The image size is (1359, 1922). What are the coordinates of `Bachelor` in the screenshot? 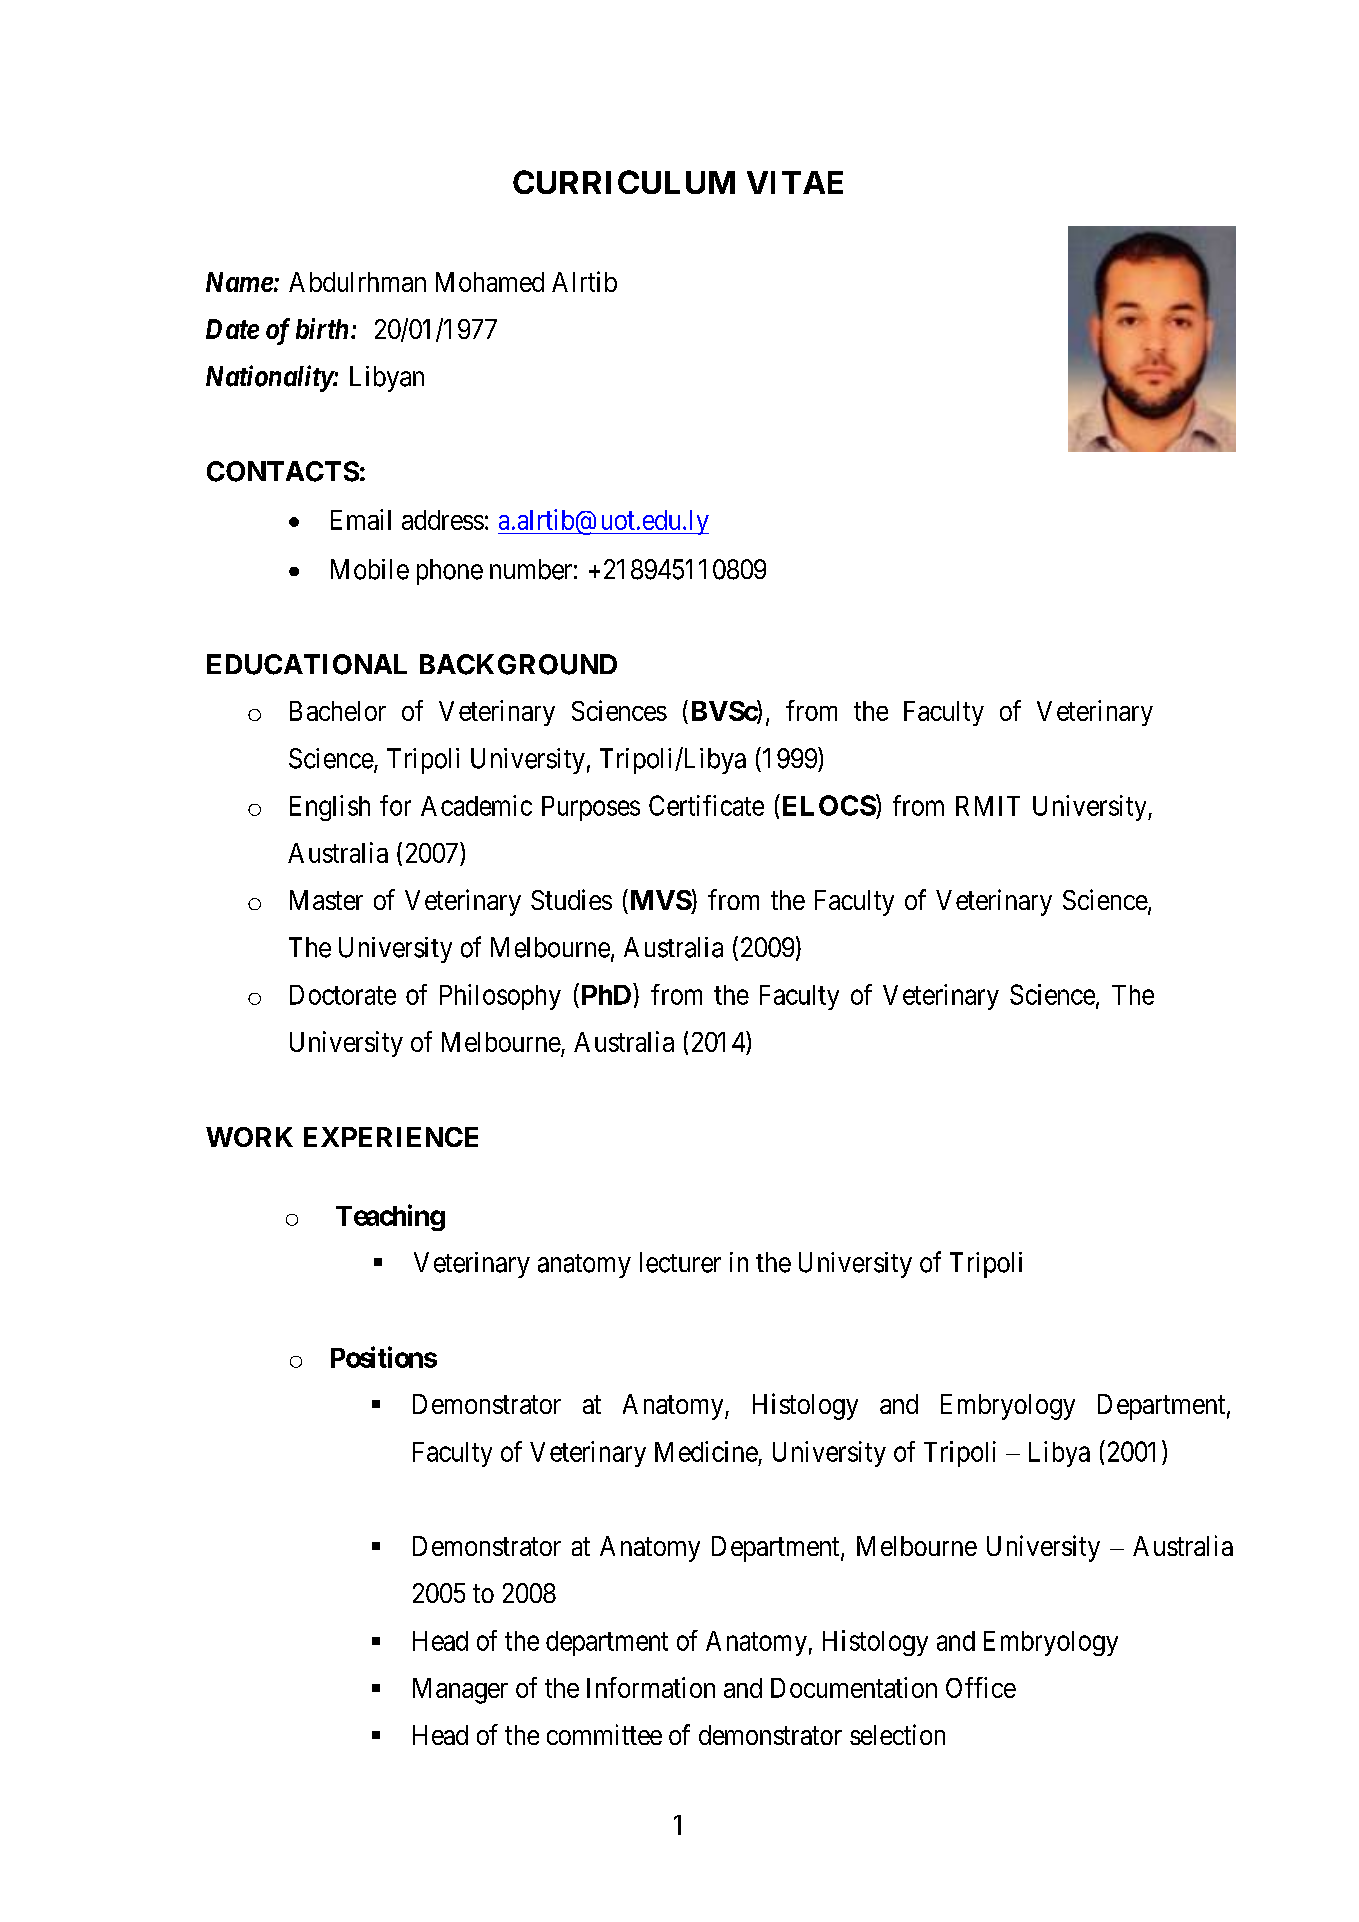 It's located at (338, 711).
